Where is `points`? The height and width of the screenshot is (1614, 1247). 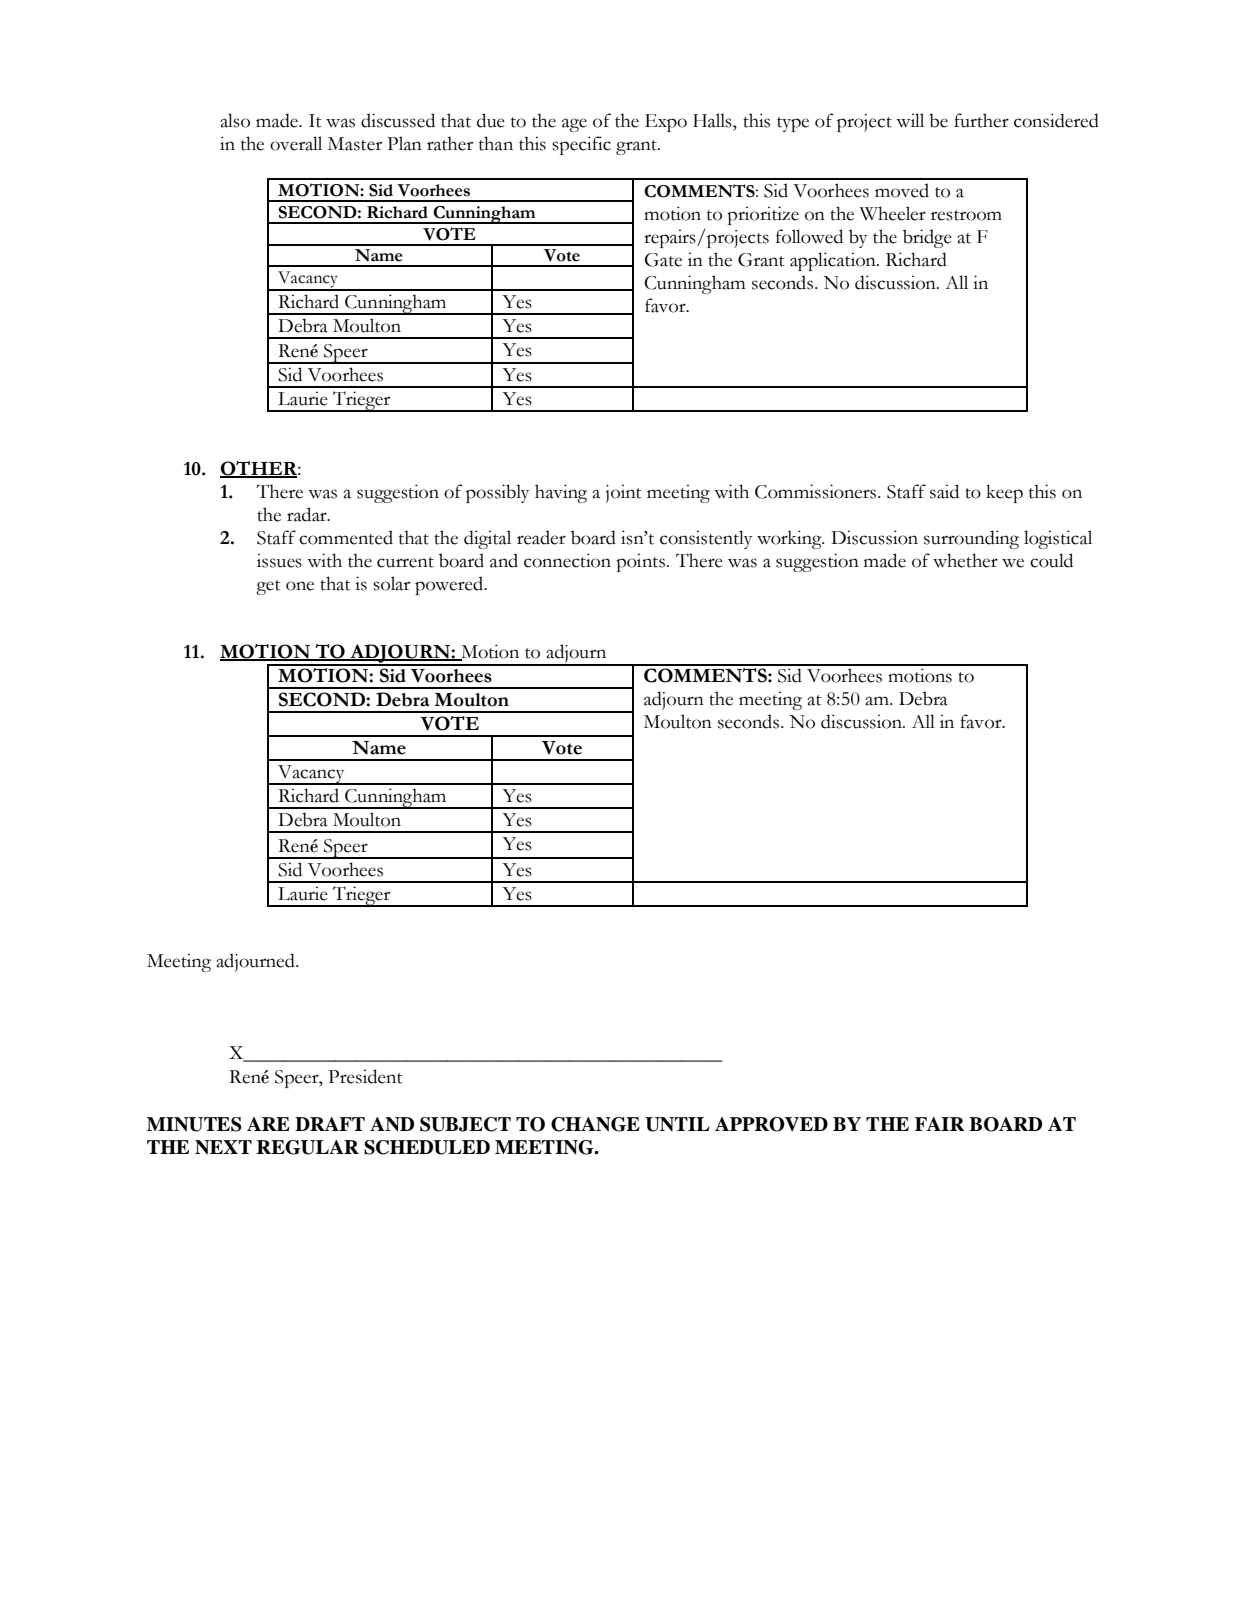
points is located at coordinates (640, 562).
